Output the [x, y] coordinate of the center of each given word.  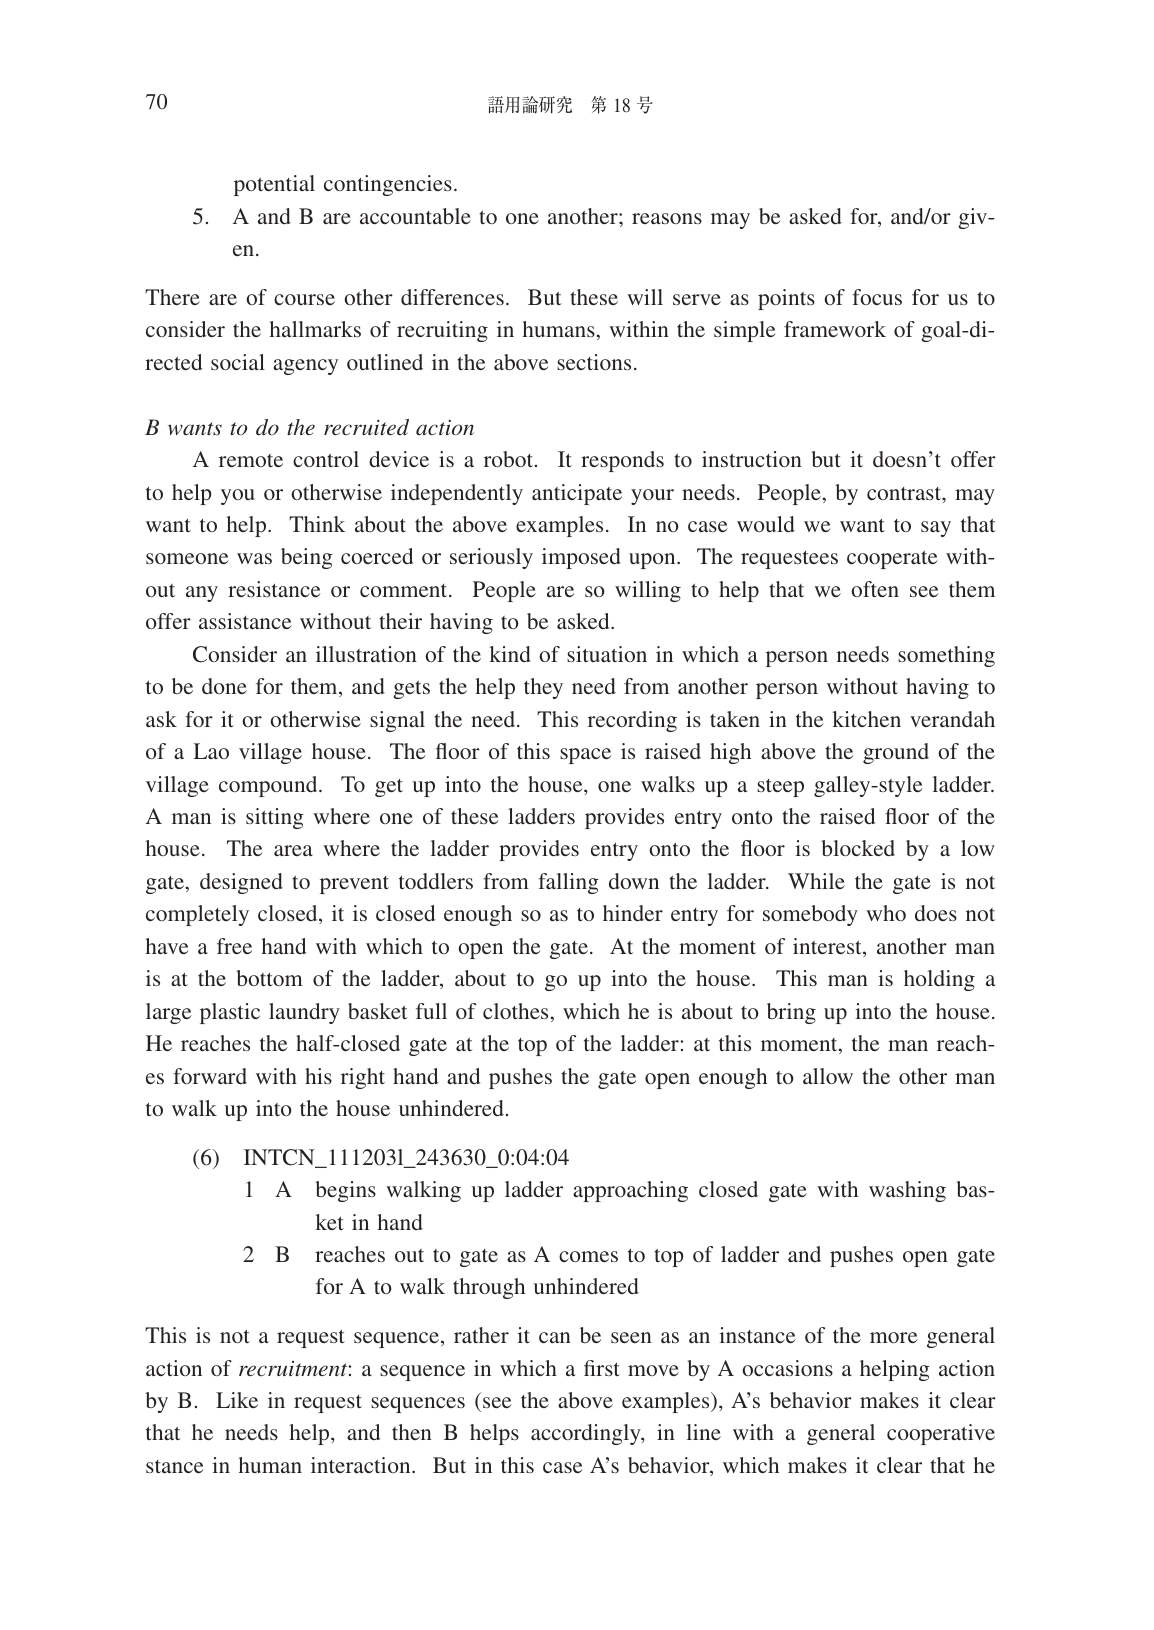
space [585, 756]
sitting [275, 818]
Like [237, 1400]
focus [877, 297]
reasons [667, 218]
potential [274, 185]
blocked [858, 848]
